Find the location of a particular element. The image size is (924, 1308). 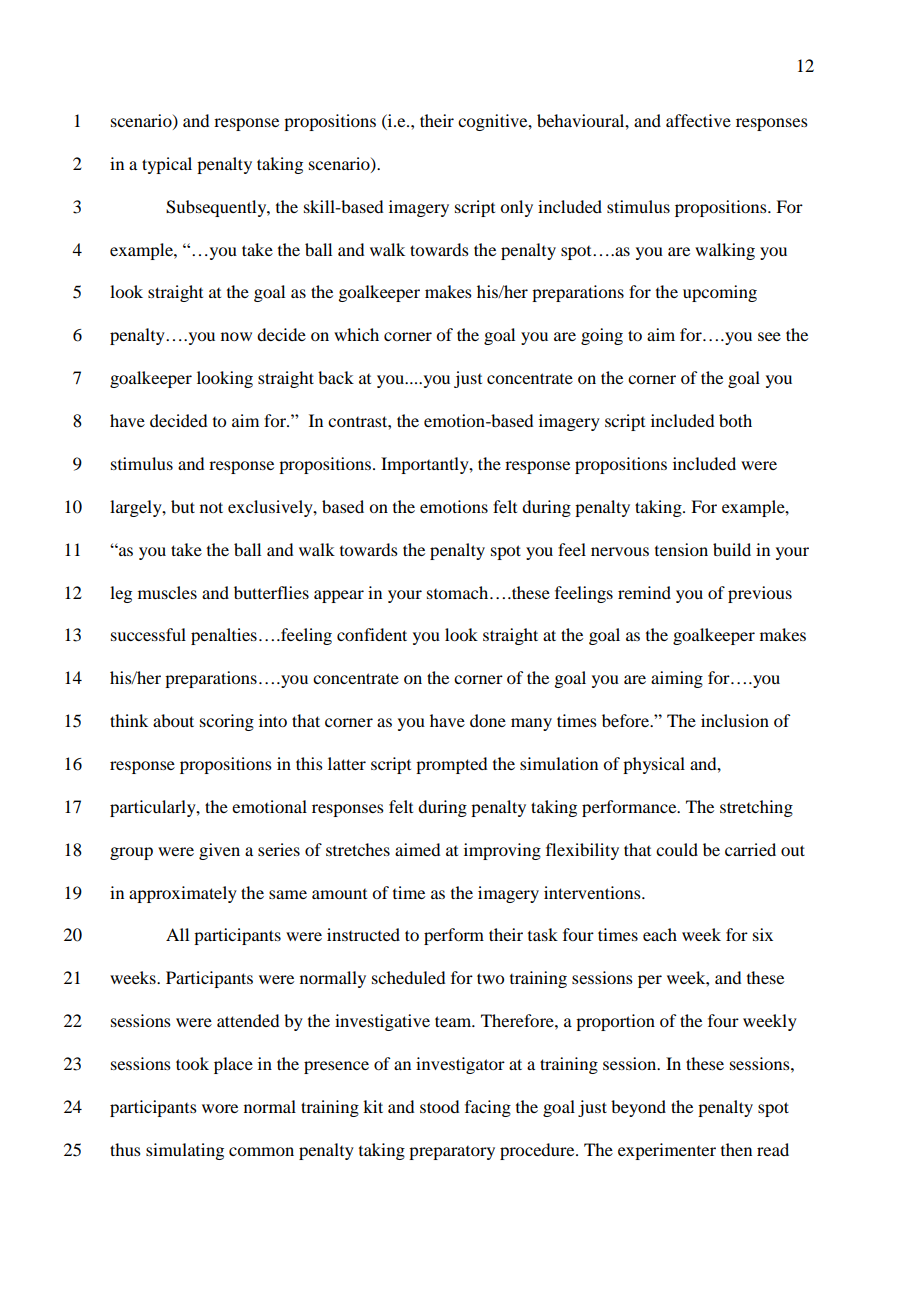

successful is located at coordinates (148, 634).
